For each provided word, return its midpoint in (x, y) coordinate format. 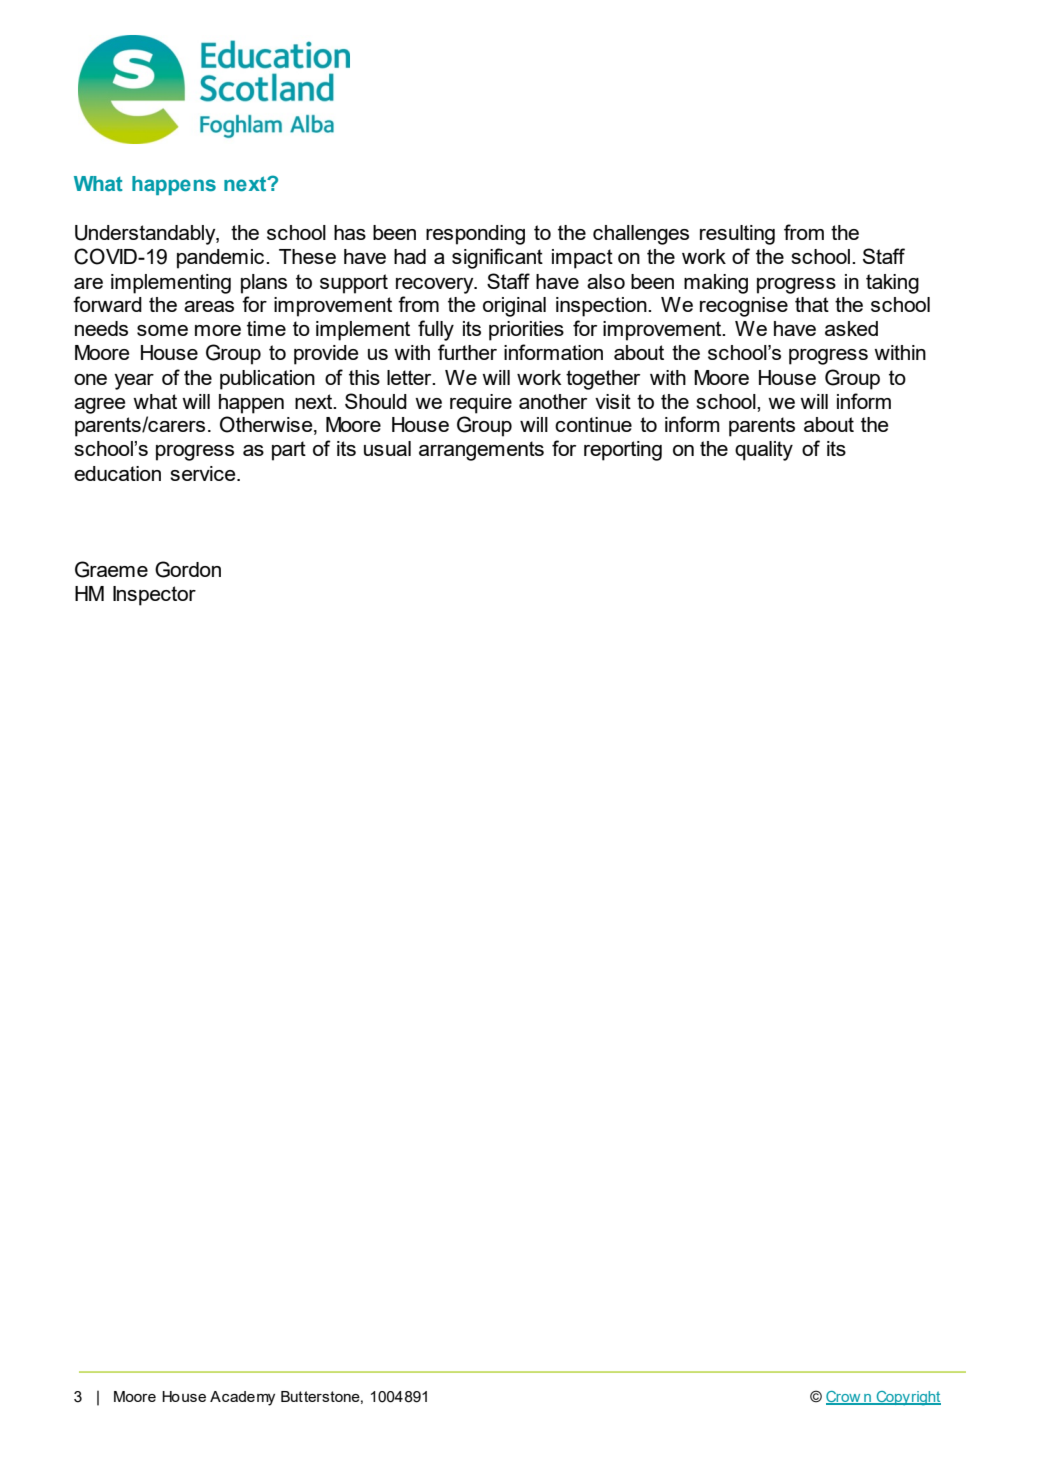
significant (497, 258)
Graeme (111, 569)
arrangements (481, 451)
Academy (242, 1398)
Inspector (154, 596)
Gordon (188, 569)
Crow (844, 1398)
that (812, 304)
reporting (623, 451)
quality (764, 451)
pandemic (222, 259)
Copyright (907, 1398)
